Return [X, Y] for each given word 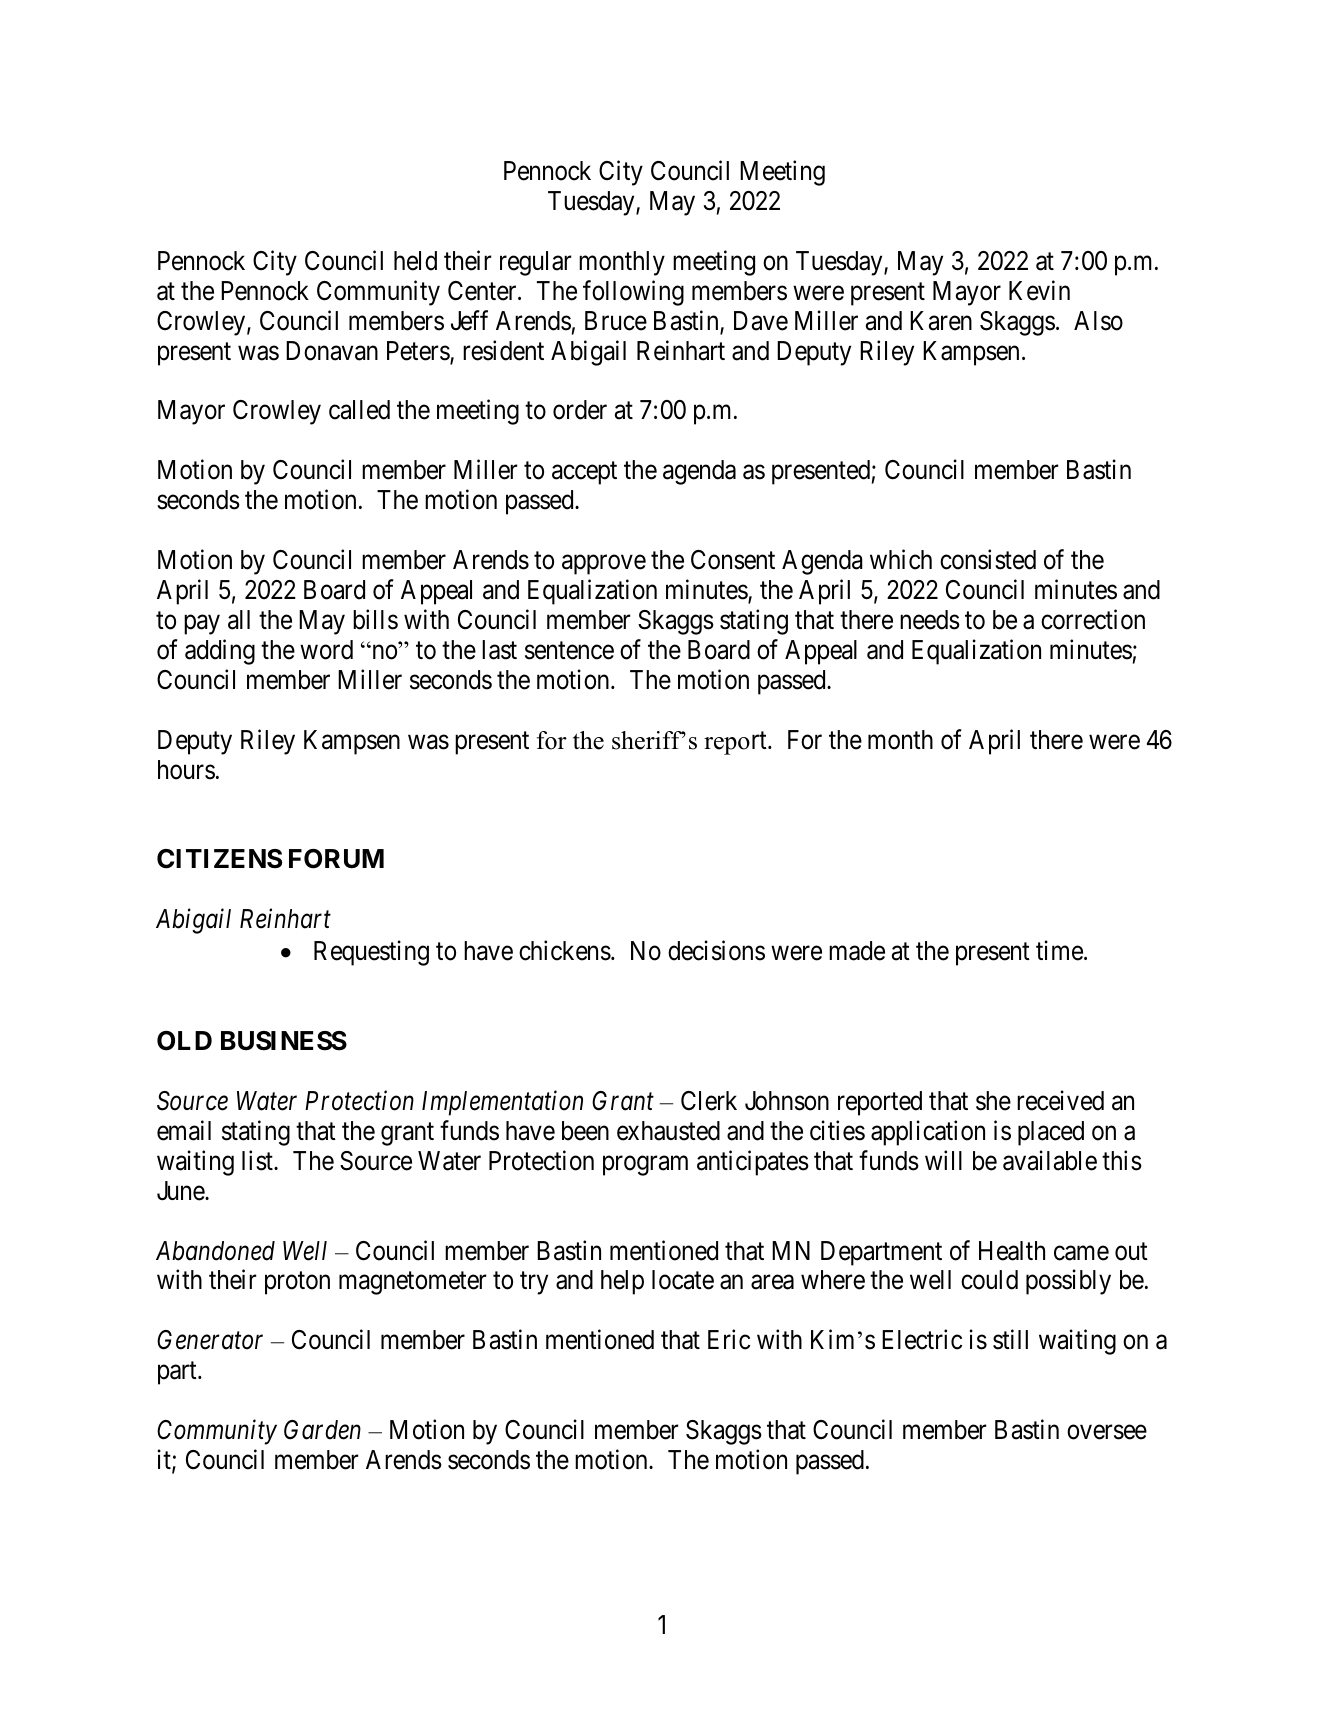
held [415, 261]
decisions [716, 950]
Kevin [1039, 290]
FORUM [336, 859]
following [633, 293]
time [1059, 950]
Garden [322, 1430]
